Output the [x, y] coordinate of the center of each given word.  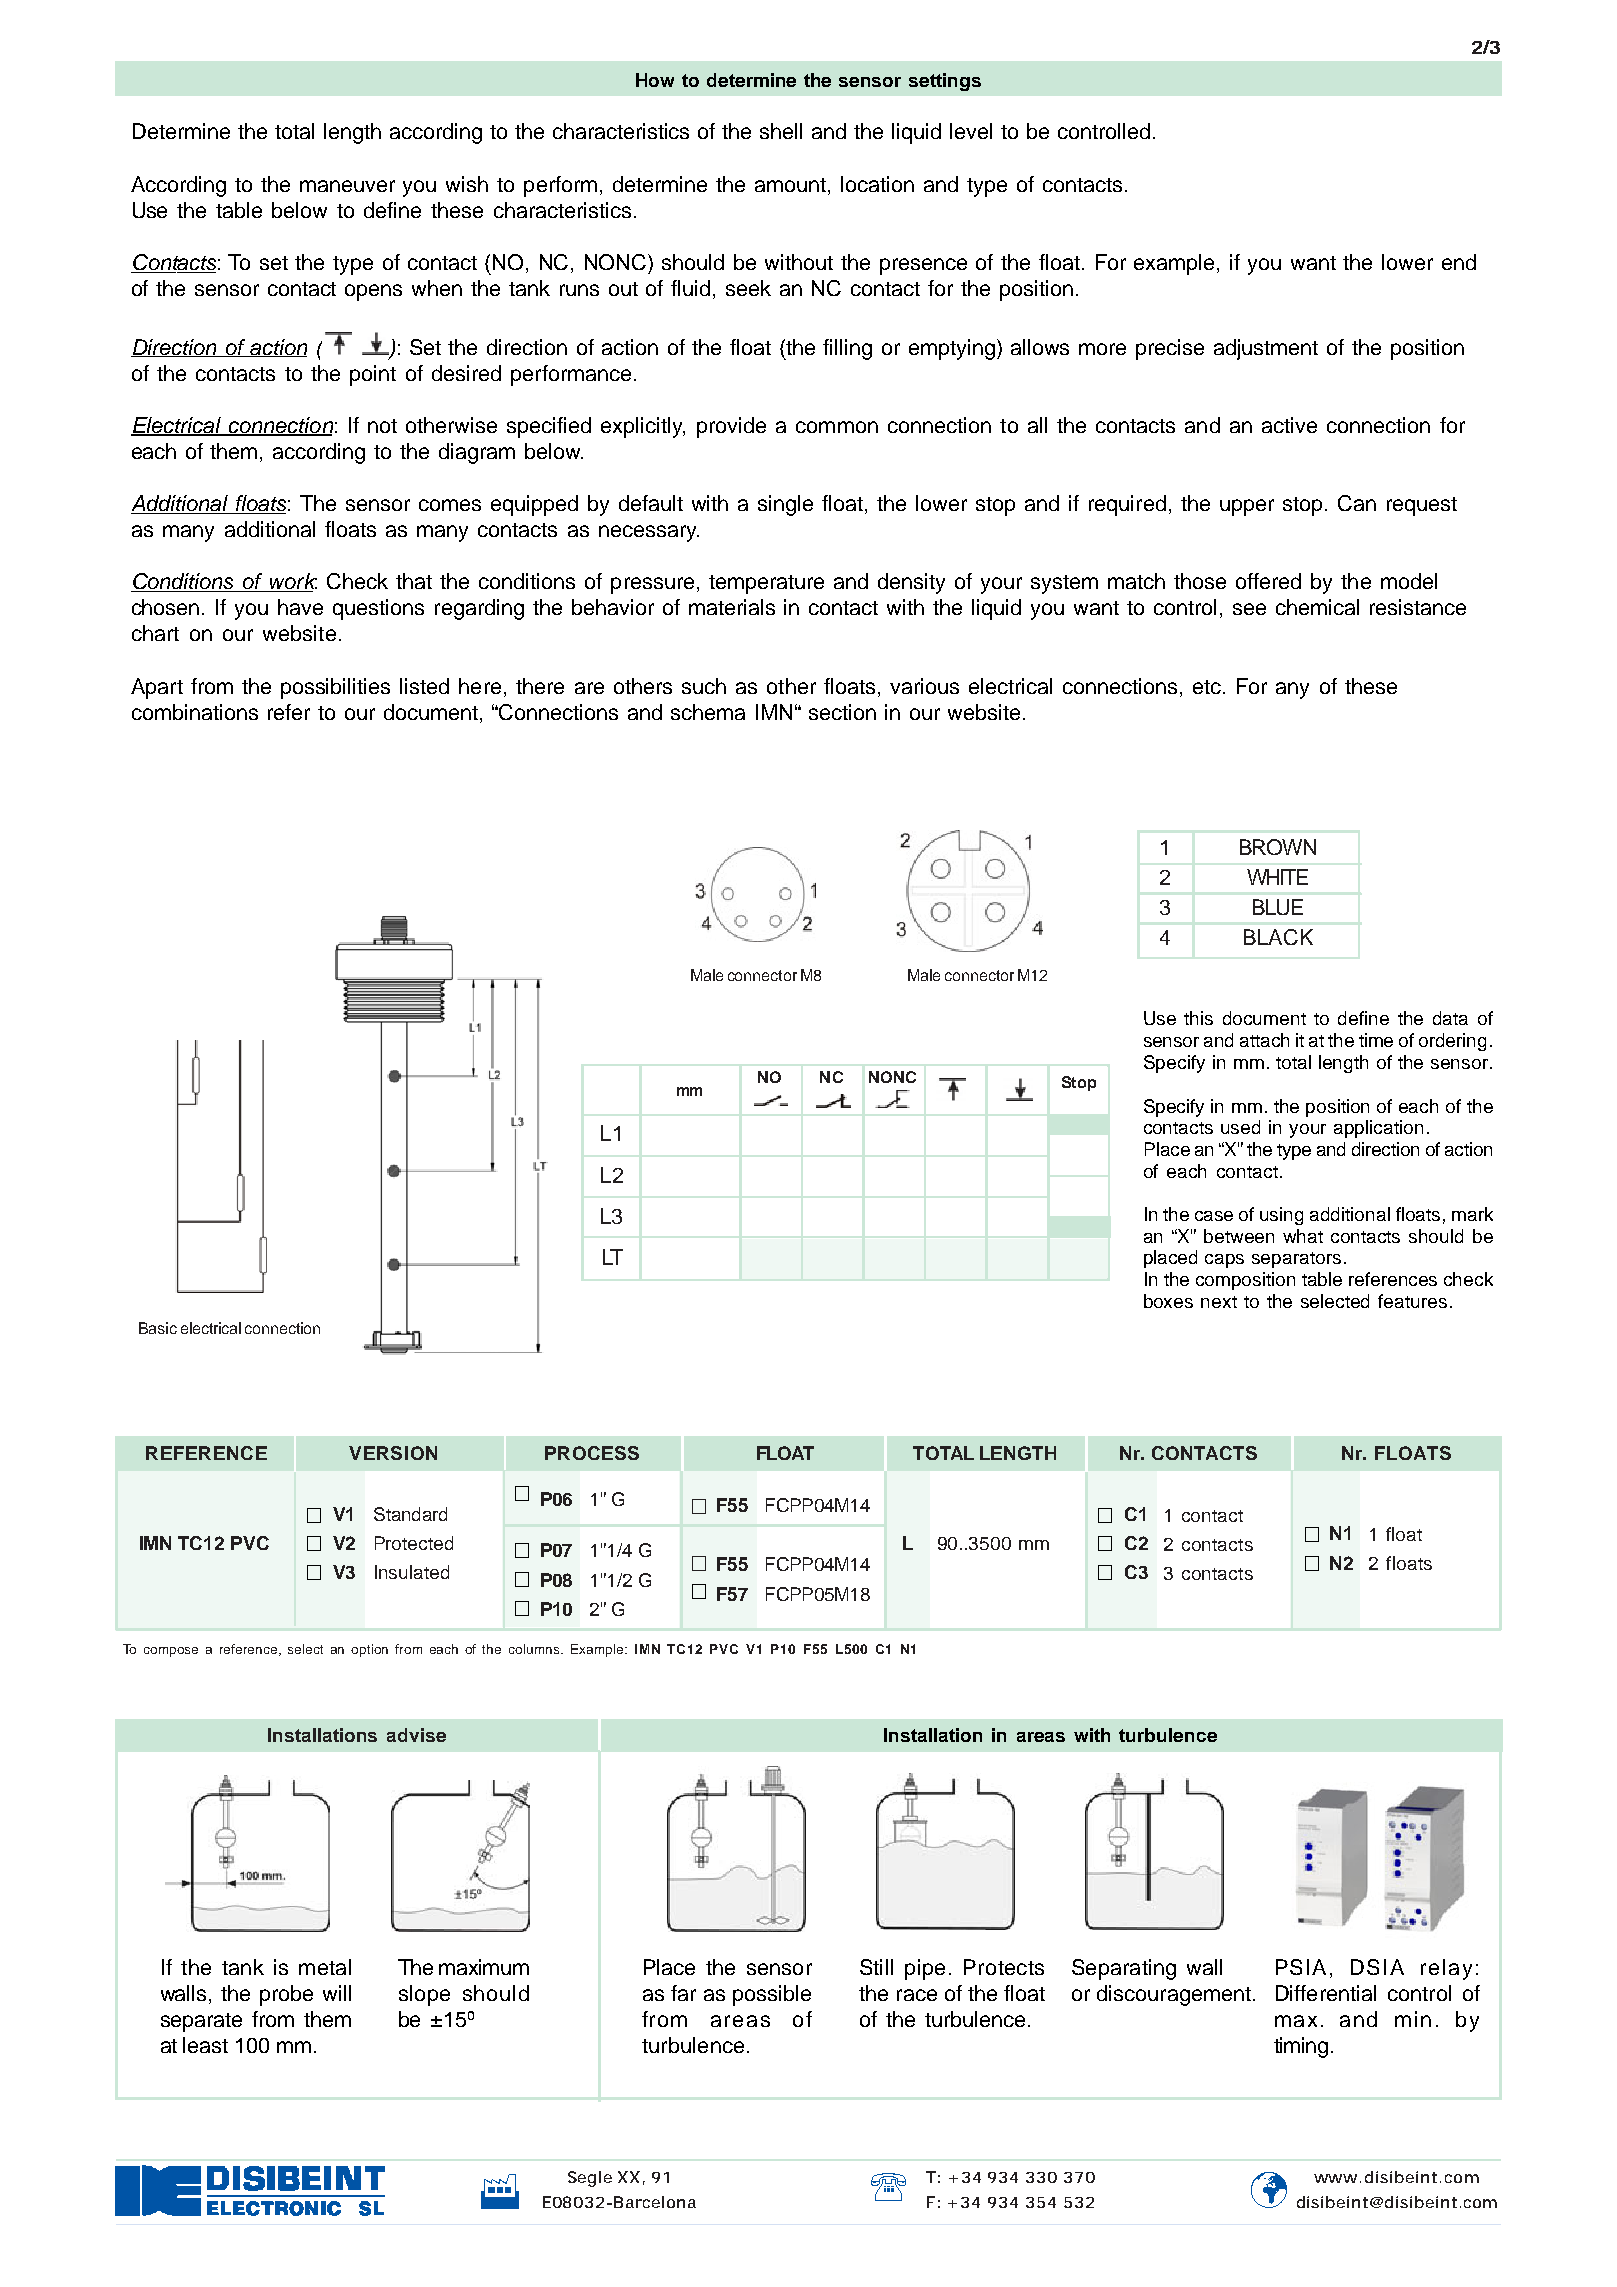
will [337, 1993]
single [785, 505]
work [292, 582]
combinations [195, 712]
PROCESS [592, 1453]
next [1219, 1302]
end [1459, 262]
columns [535, 1649]
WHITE [1277, 877]
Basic [158, 1328]
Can [1357, 503]
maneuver [347, 186]
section [842, 712]
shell [781, 131]
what [1303, 1236]
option [369, 1650]
